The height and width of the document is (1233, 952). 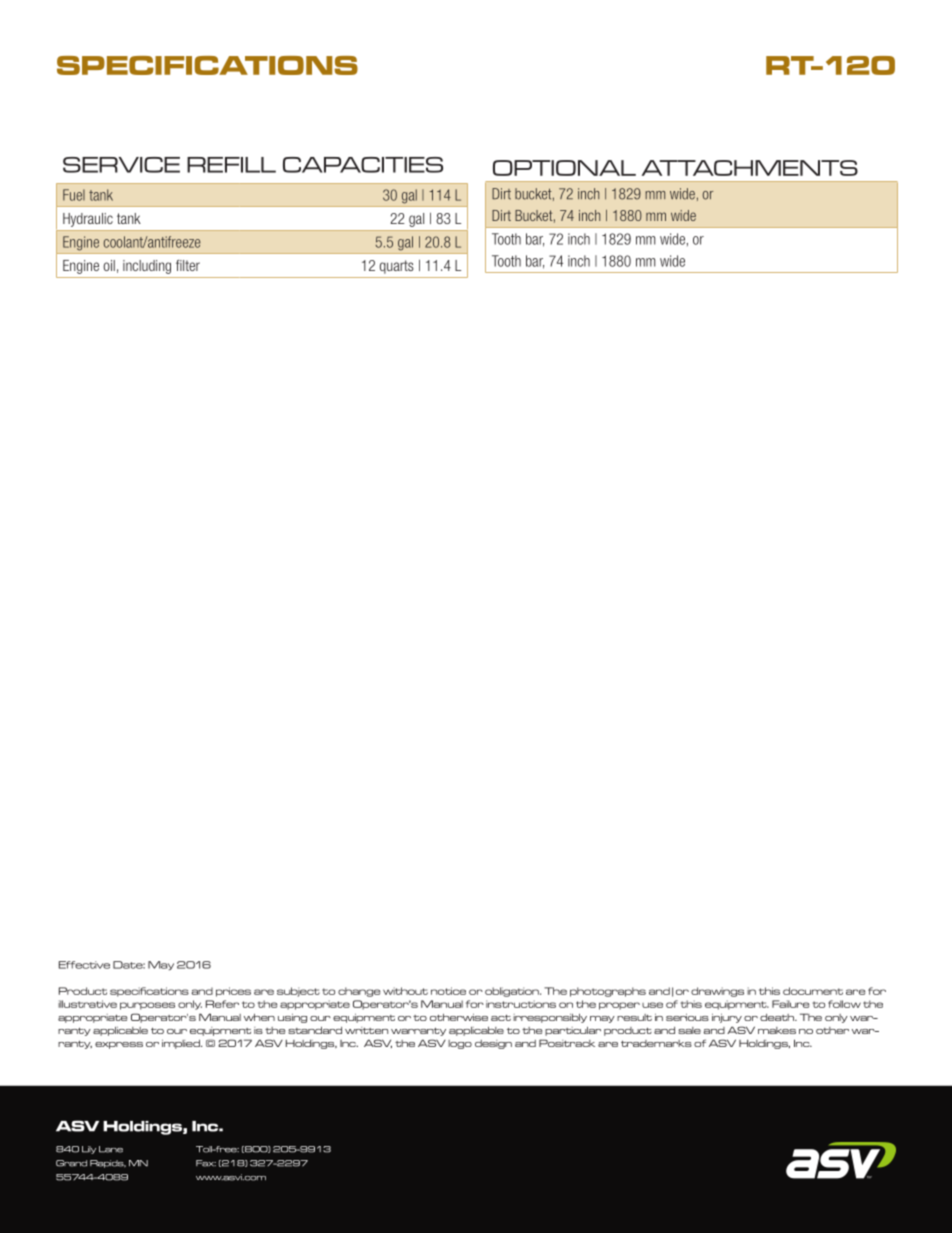 What do you see at coordinates (460, 1044) in the document?
I see `logo` at bounding box center [460, 1044].
